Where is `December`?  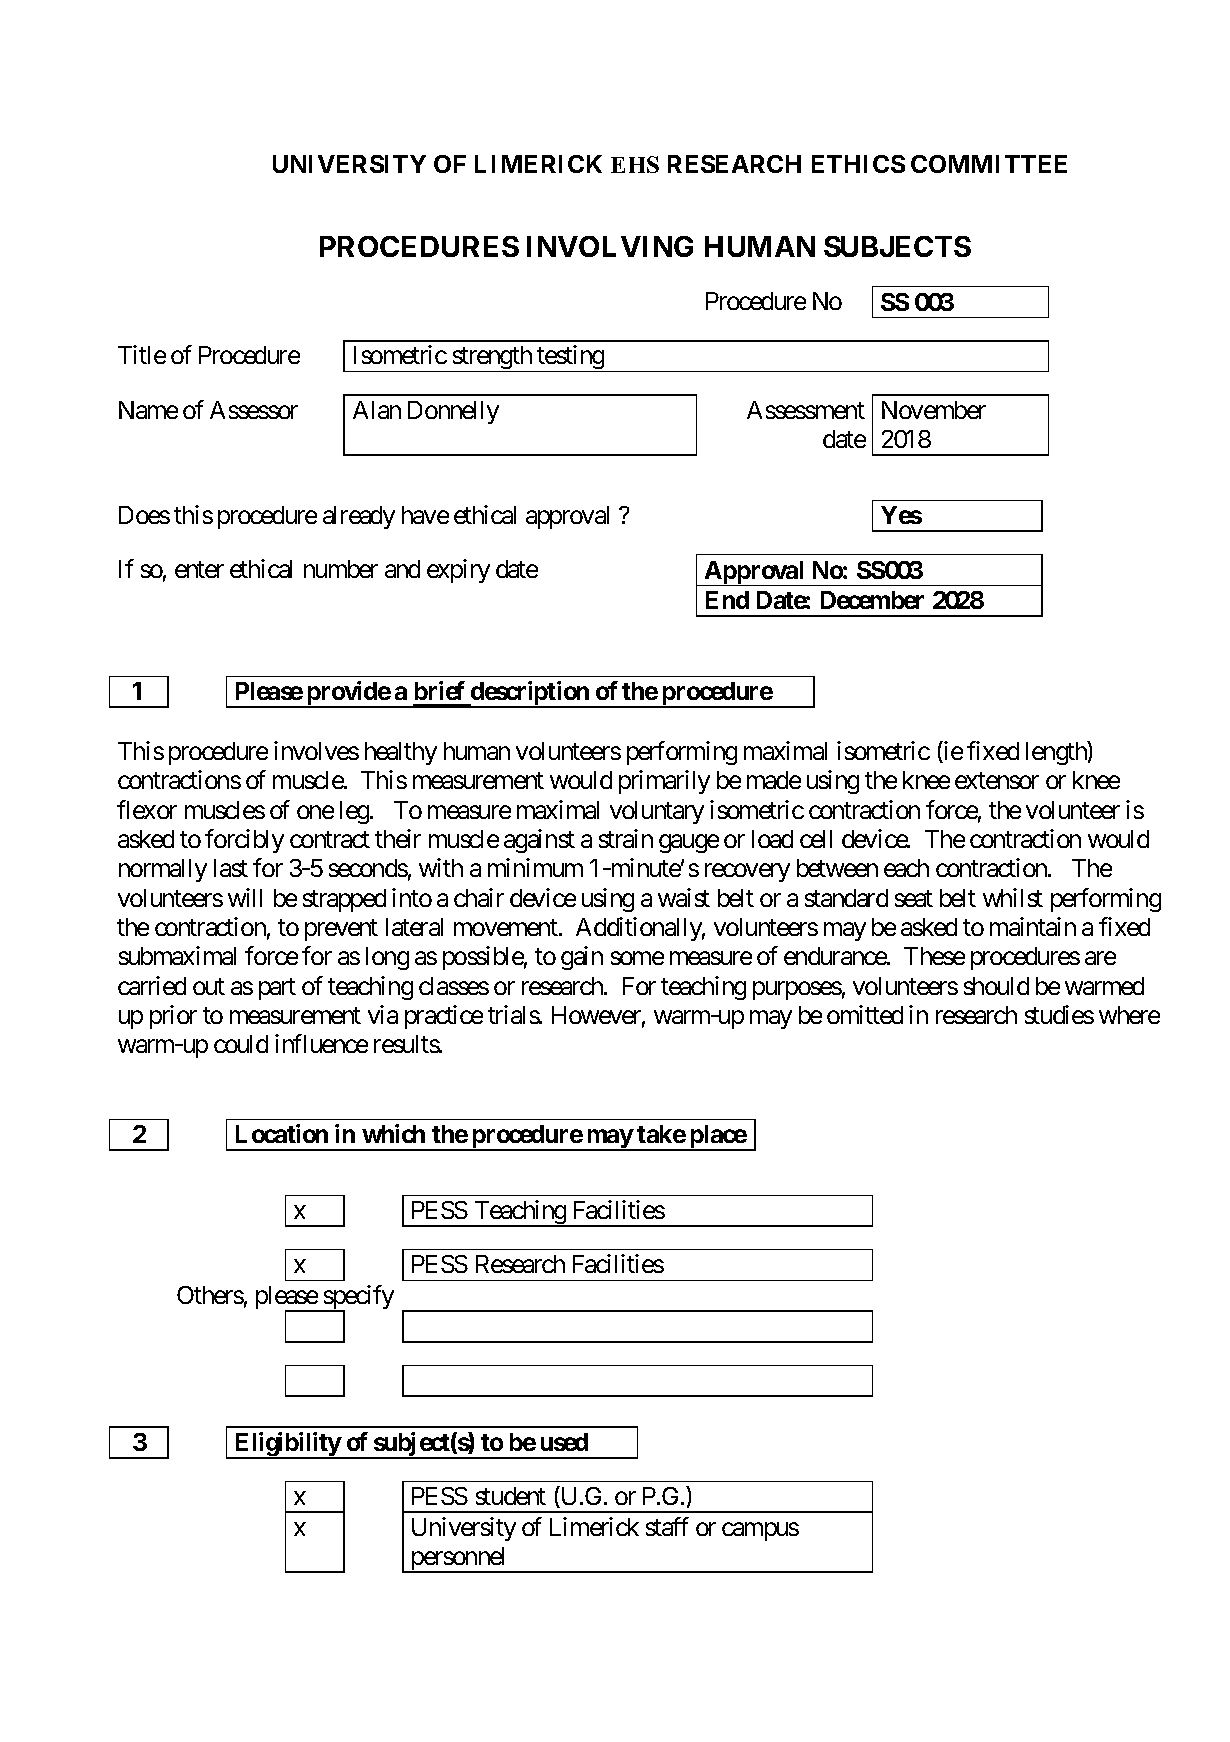 December is located at coordinates (872, 600).
